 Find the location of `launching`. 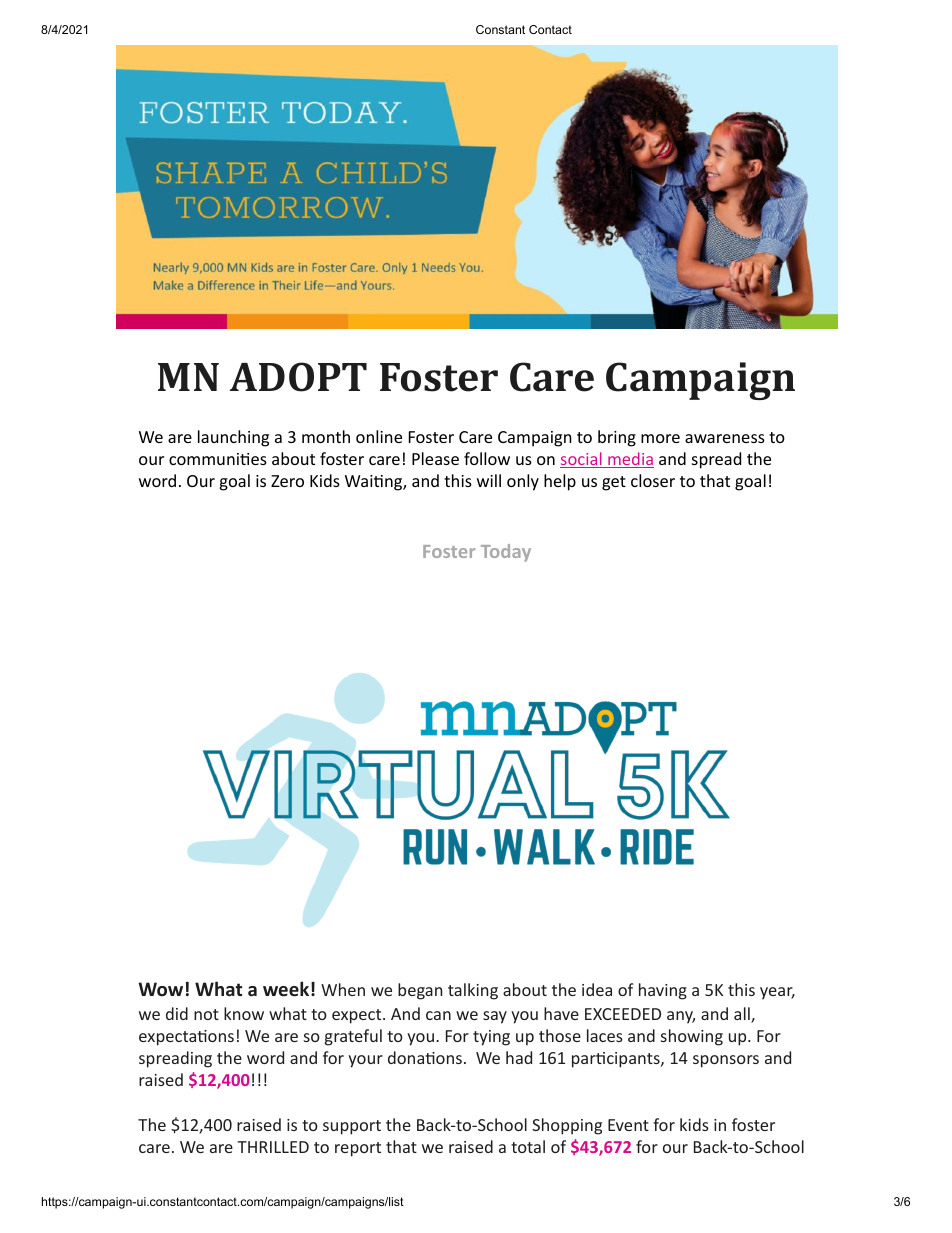

launching is located at coordinates (233, 438).
